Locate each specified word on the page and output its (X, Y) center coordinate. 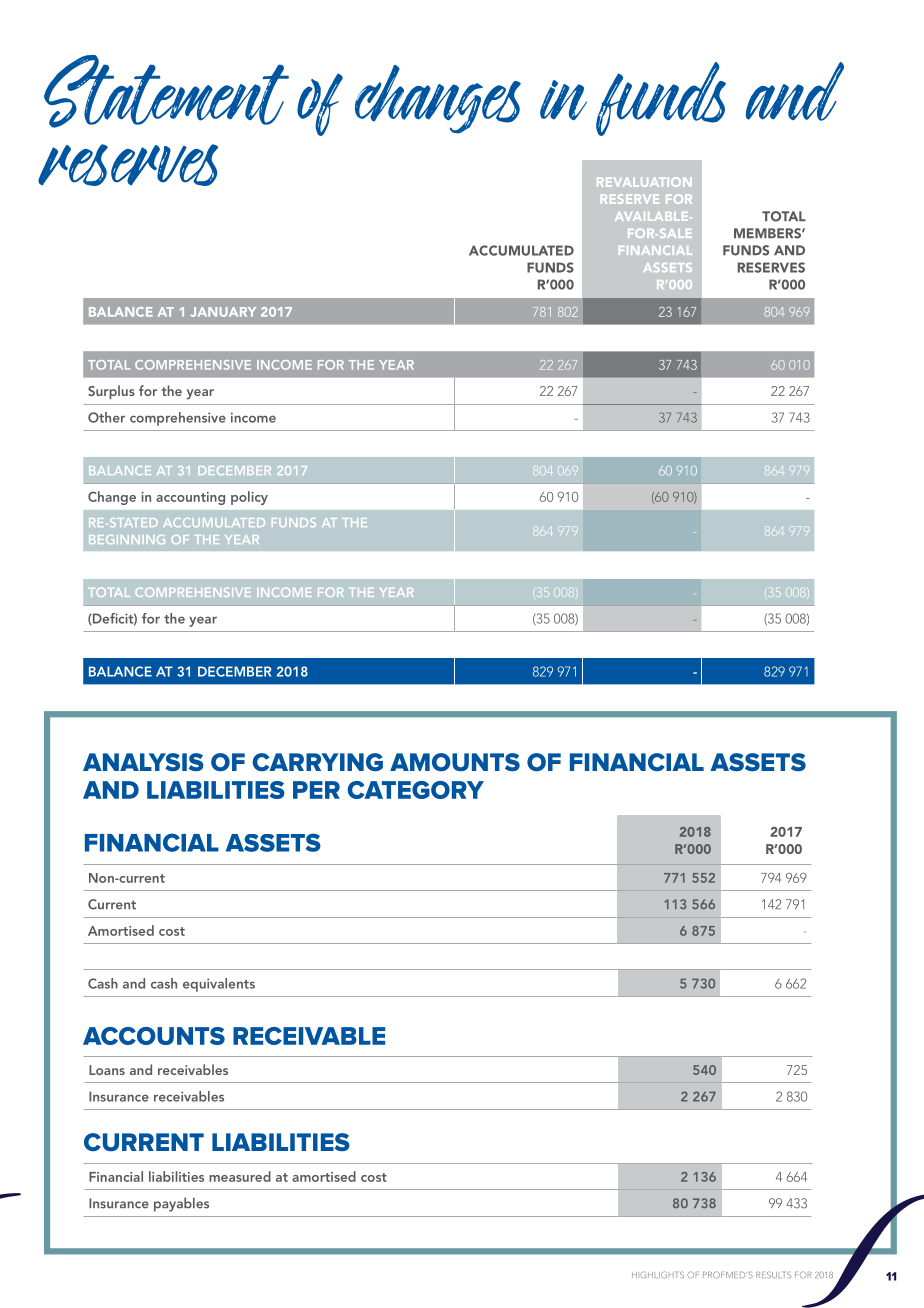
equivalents (219, 985)
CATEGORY (415, 790)
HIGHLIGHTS (658, 1274)
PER (316, 790)
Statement (166, 91)
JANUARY (223, 312)
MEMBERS (768, 233)
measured (240, 1176)
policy (249, 498)
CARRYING (317, 762)
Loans (107, 1070)
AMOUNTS (455, 762)
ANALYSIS (143, 762)
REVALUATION (644, 182)
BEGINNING (127, 539)
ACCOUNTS (154, 1036)
